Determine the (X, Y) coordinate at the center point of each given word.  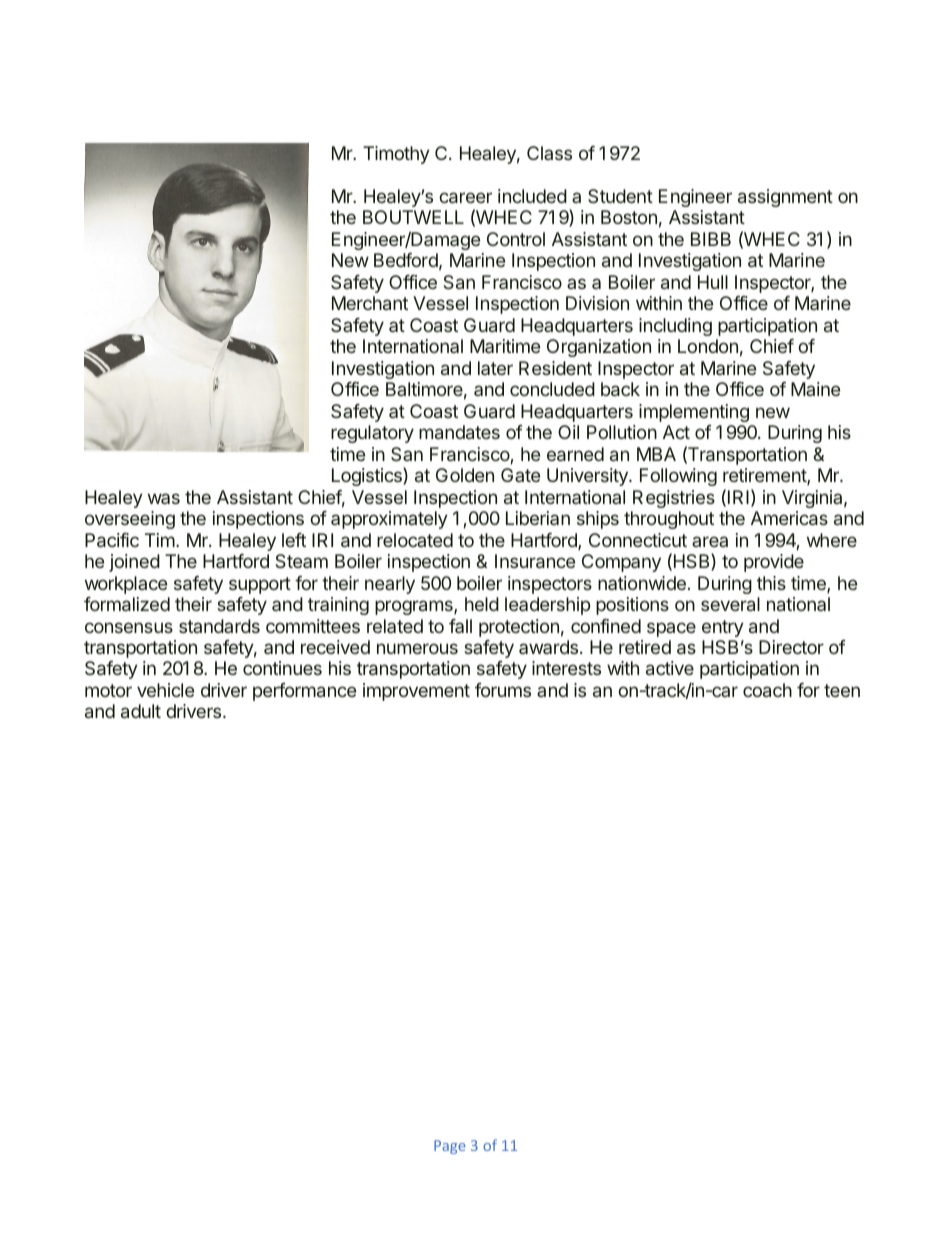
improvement (416, 692)
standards (219, 626)
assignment (785, 198)
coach (767, 690)
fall (460, 626)
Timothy (396, 155)
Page (450, 1147)
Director (791, 647)
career (465, 197)
